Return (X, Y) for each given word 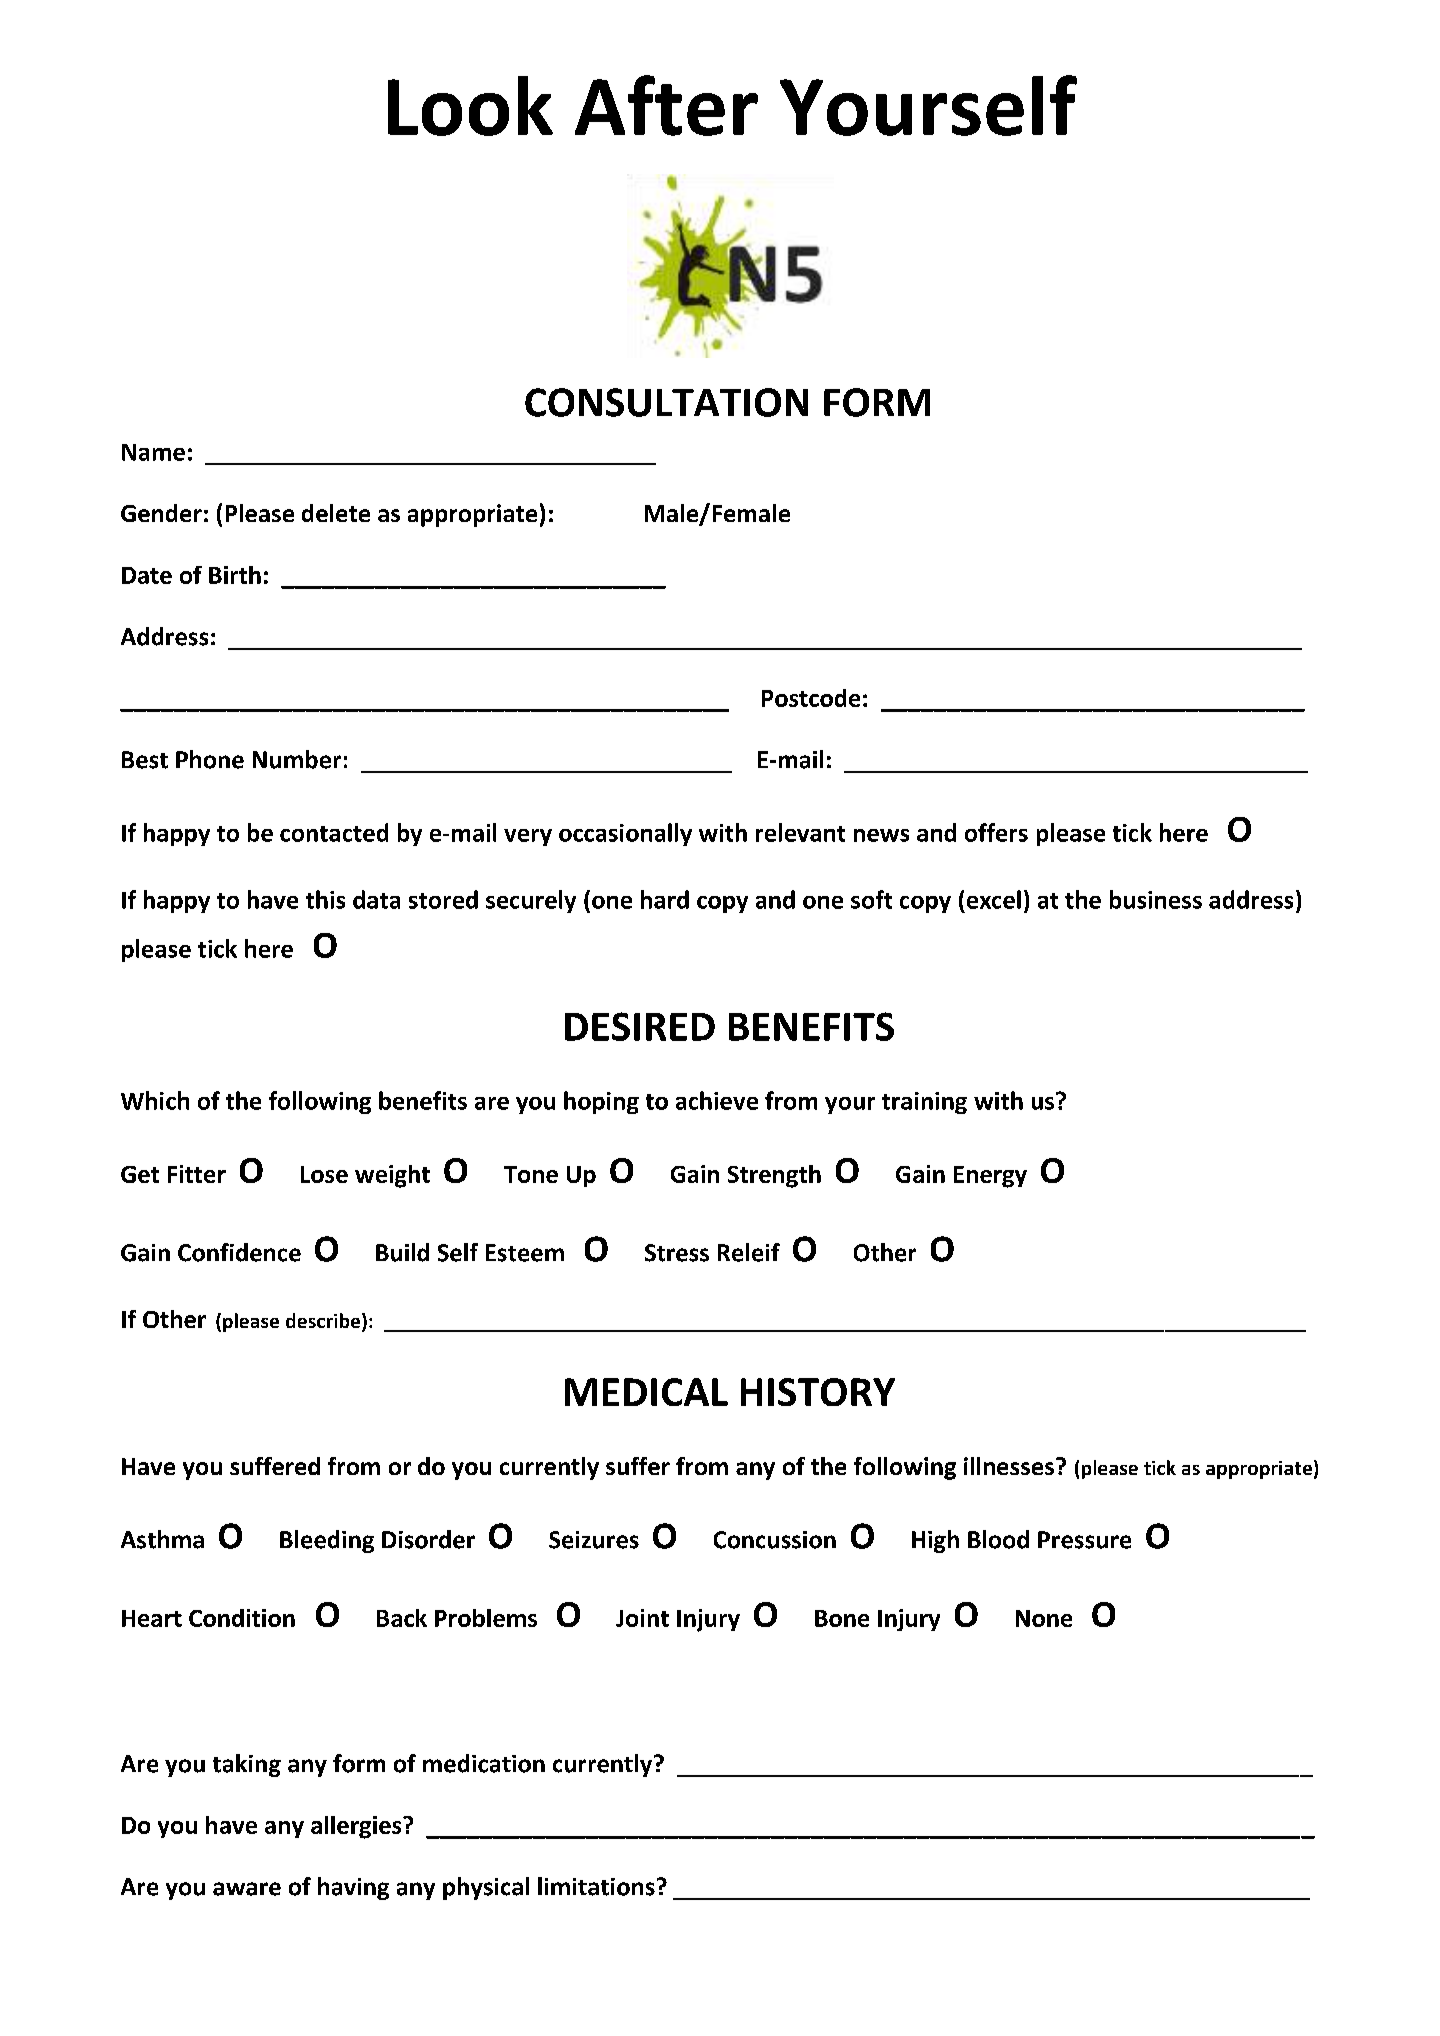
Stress (677, 1253)
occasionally (625, 834)
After (666, 105)
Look (470, 106)
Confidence (239, 1252)
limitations (596, 1886)
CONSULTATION (666, 402)
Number (297, 759)
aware (247, 1889)
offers (996, 832)
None (1044, 1618)
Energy (990, 1177)
